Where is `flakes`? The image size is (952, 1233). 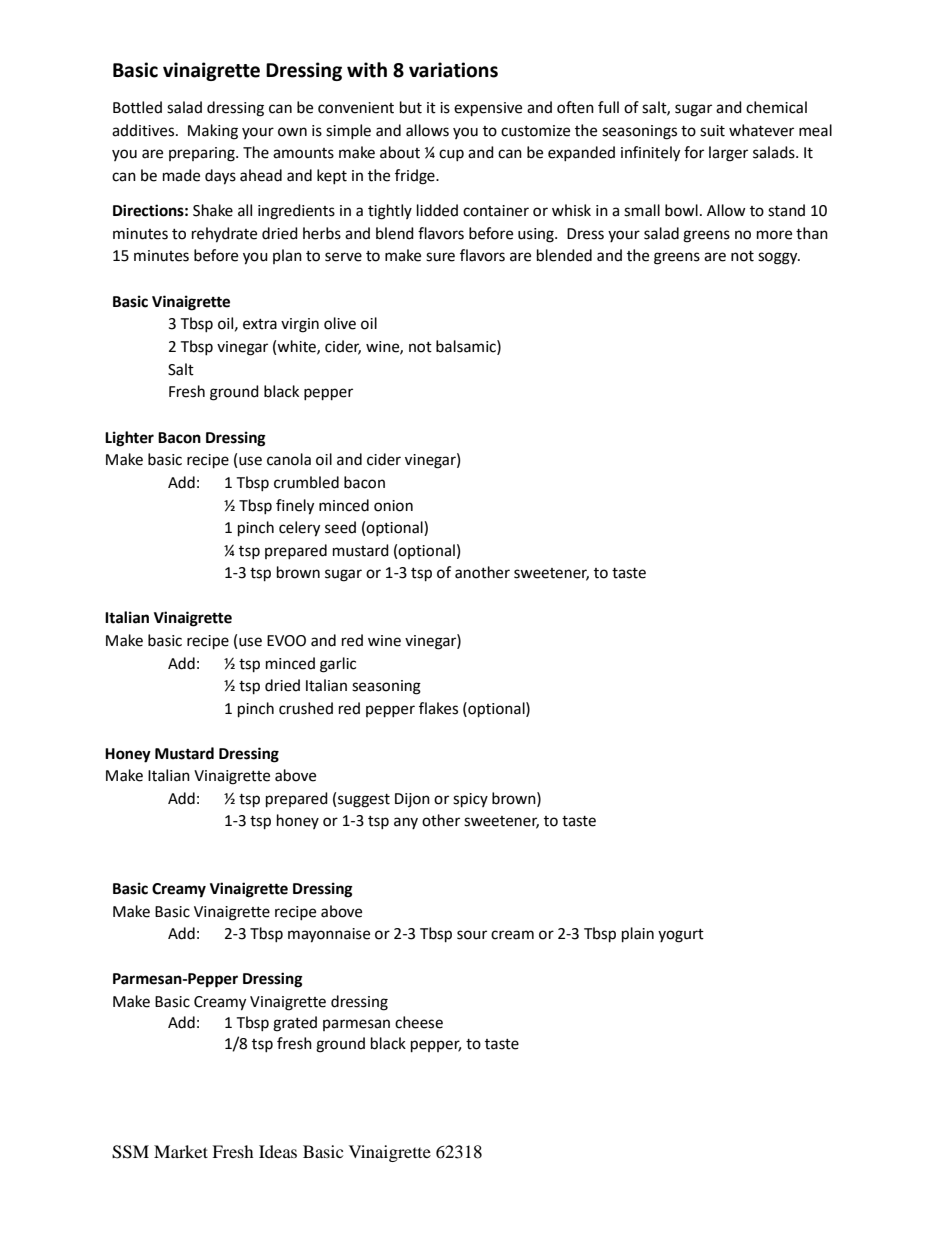
flakes is located at coordinates (438, 708).
